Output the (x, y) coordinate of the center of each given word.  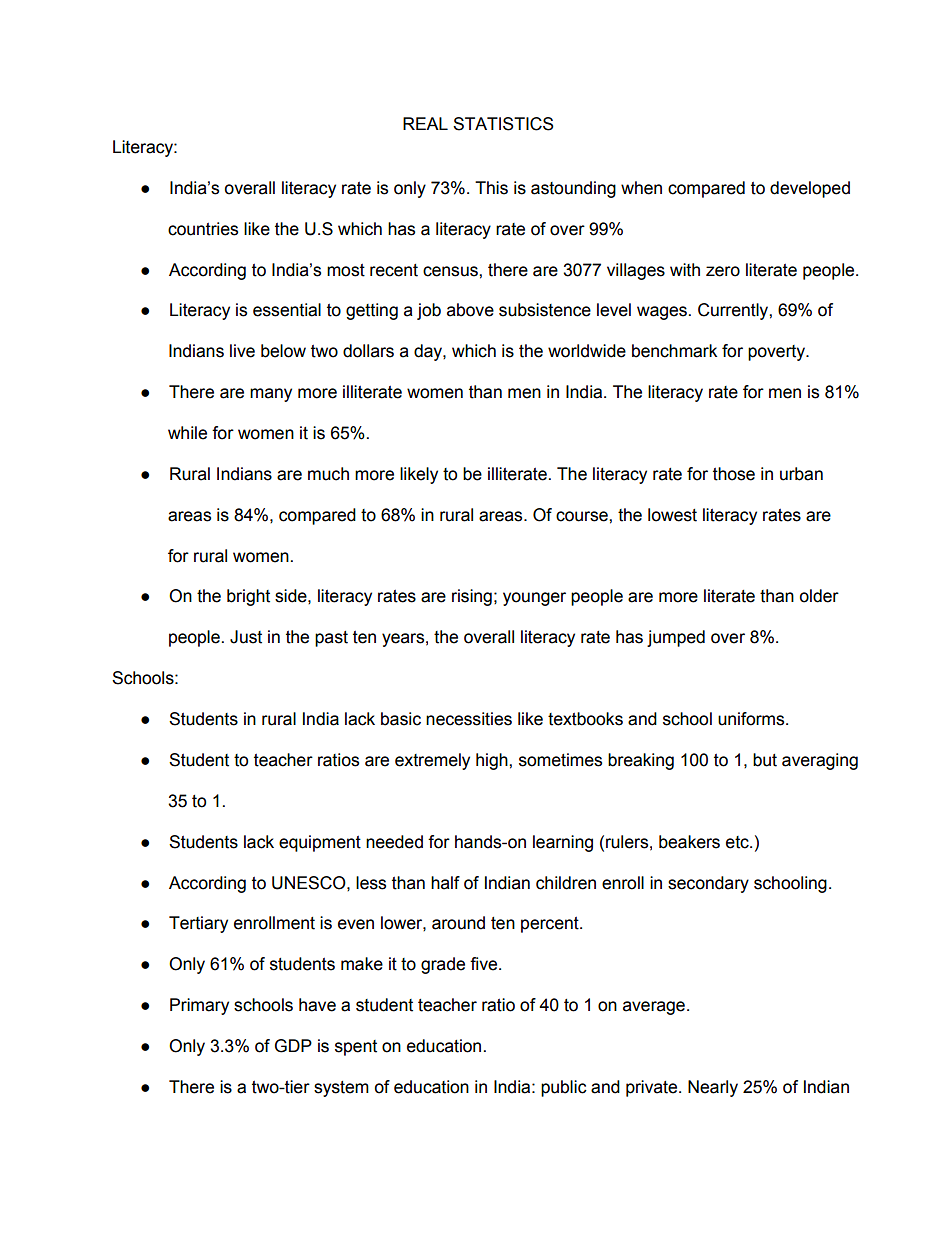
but (765, 760)
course (583, 516)
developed (810, 189)
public (564, 1088)
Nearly (713, 1088)
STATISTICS (503, 124)
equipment (320, 843)
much (328, 474)
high (493, 761)
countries (203, 229)
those (734, 474)
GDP (293, 1046)
